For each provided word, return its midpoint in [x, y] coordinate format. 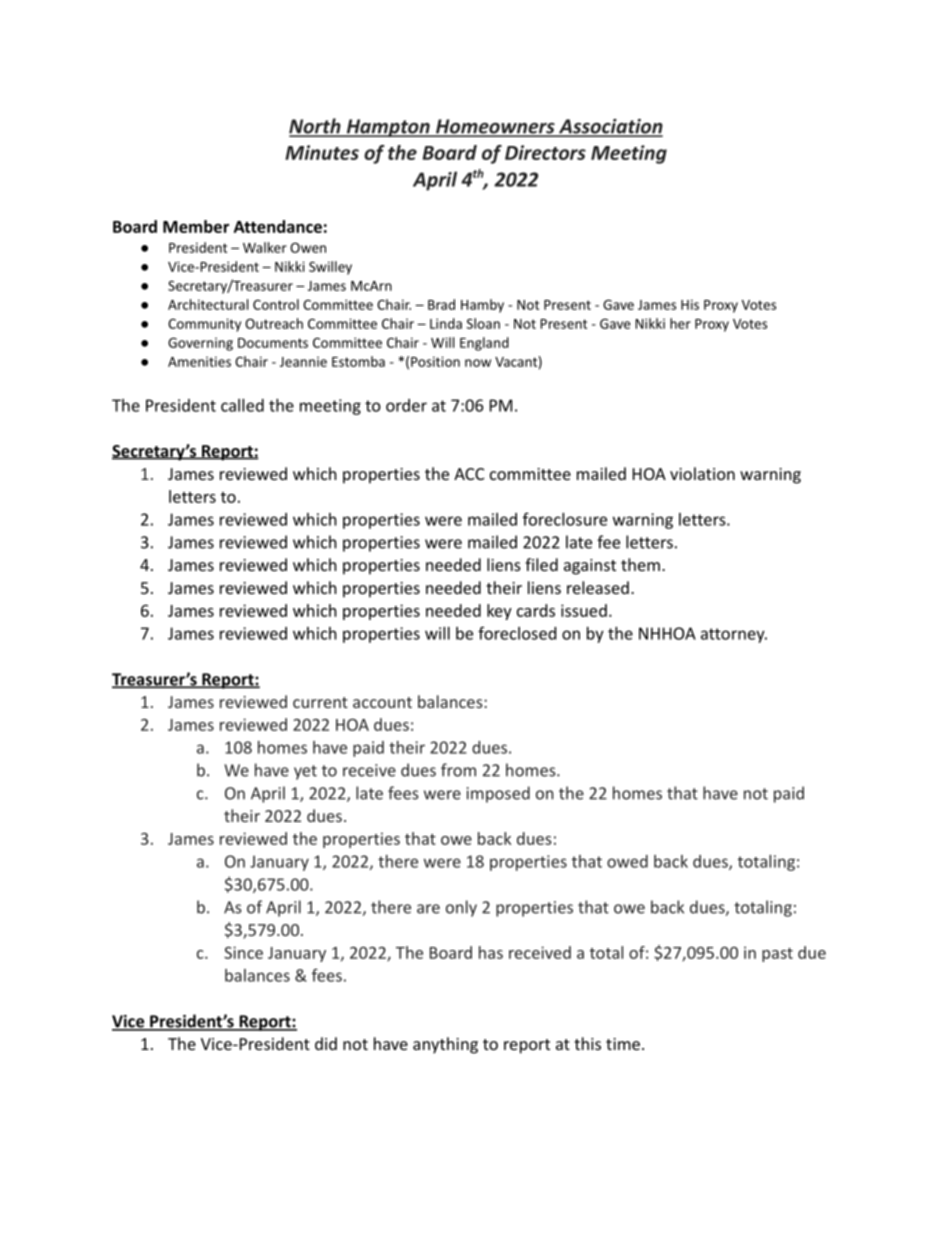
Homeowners [495, 127]
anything [445, 1045]
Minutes [322, 152]
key [499, 612]
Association [610, 127]
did [326, 1043]
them [640, 564]
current [320, 702]
